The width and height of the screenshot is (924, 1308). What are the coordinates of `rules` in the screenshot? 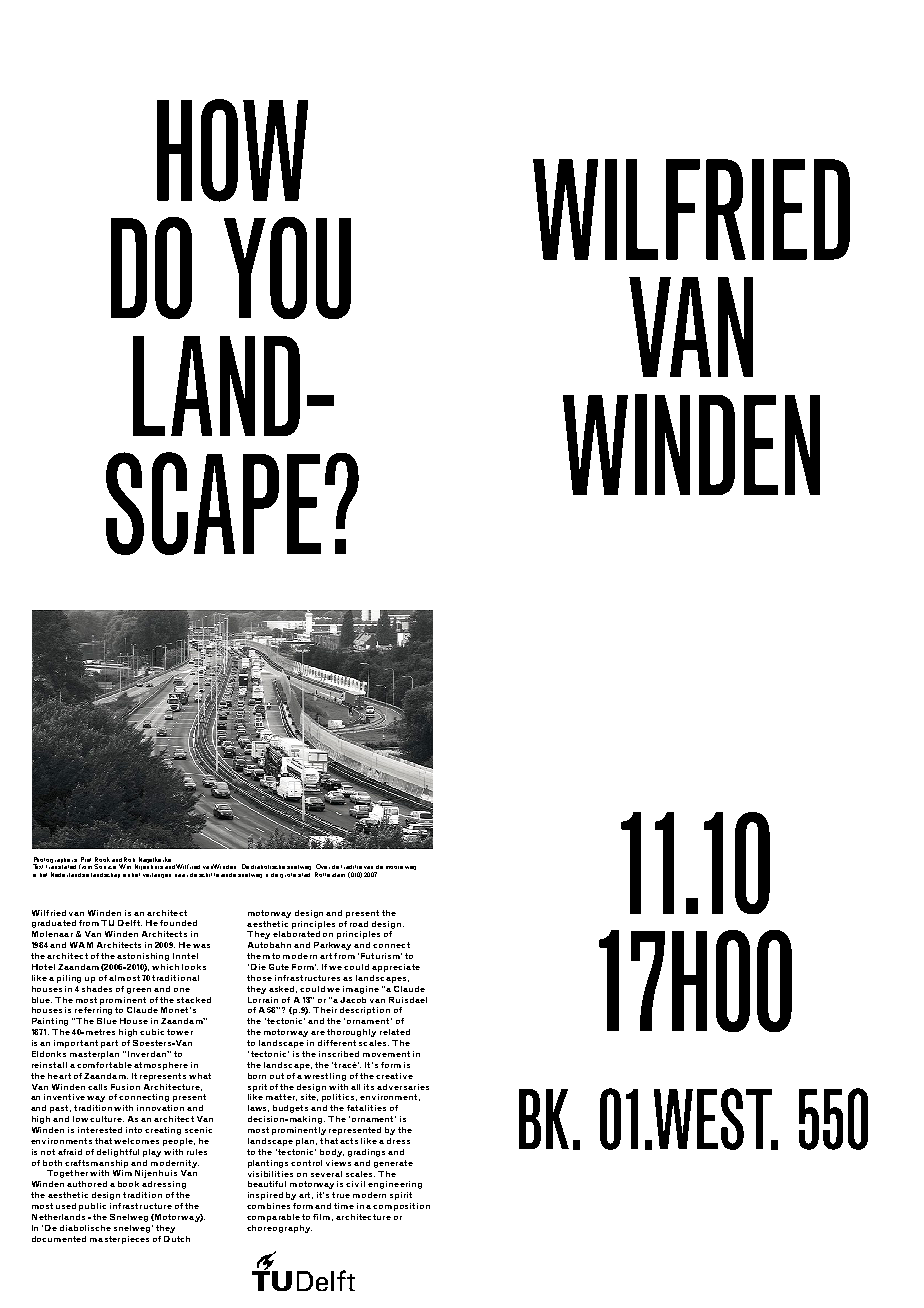 It's located at (197, 1152).
